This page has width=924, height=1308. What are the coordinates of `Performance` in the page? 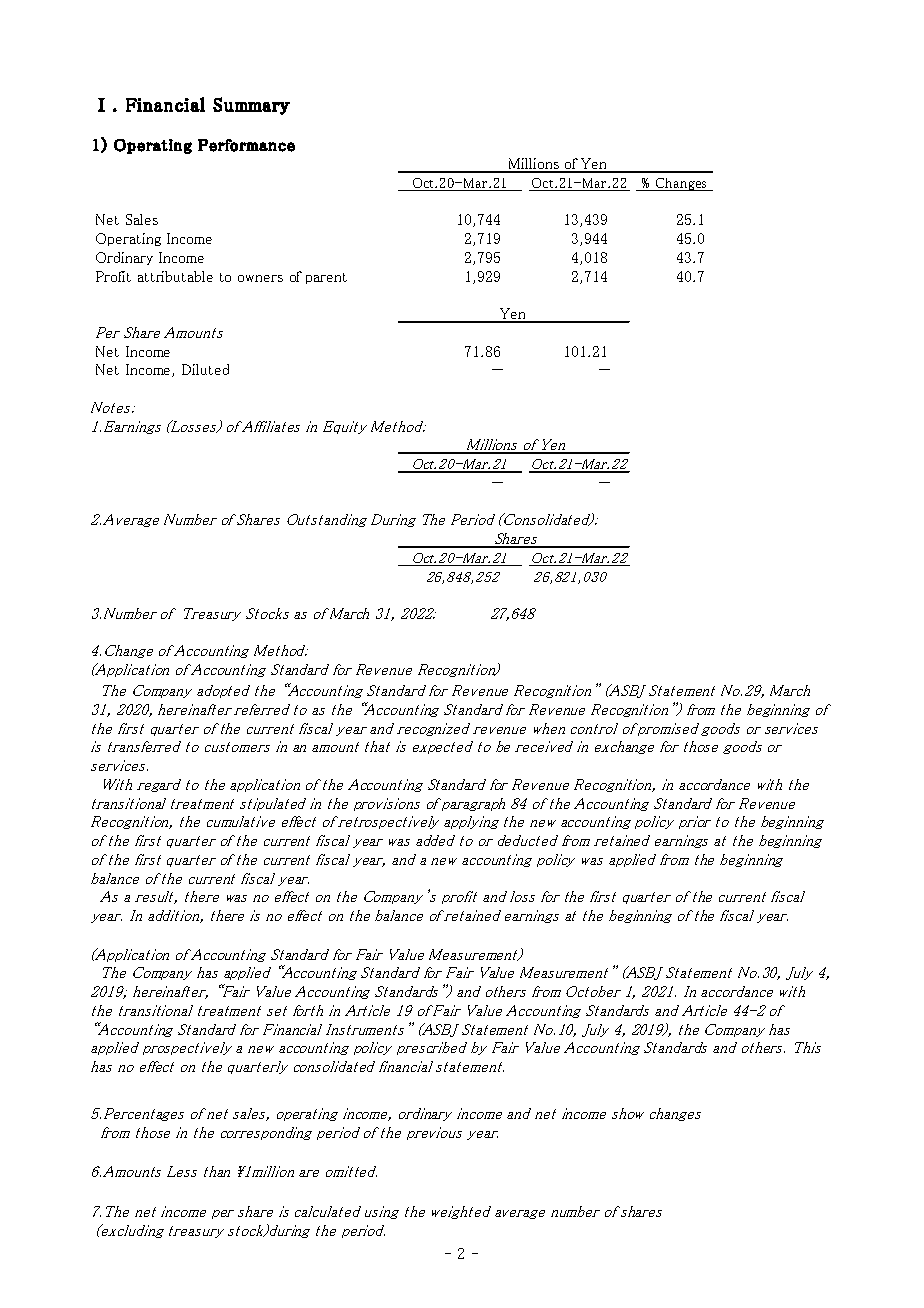 It's located at (246, 145).
